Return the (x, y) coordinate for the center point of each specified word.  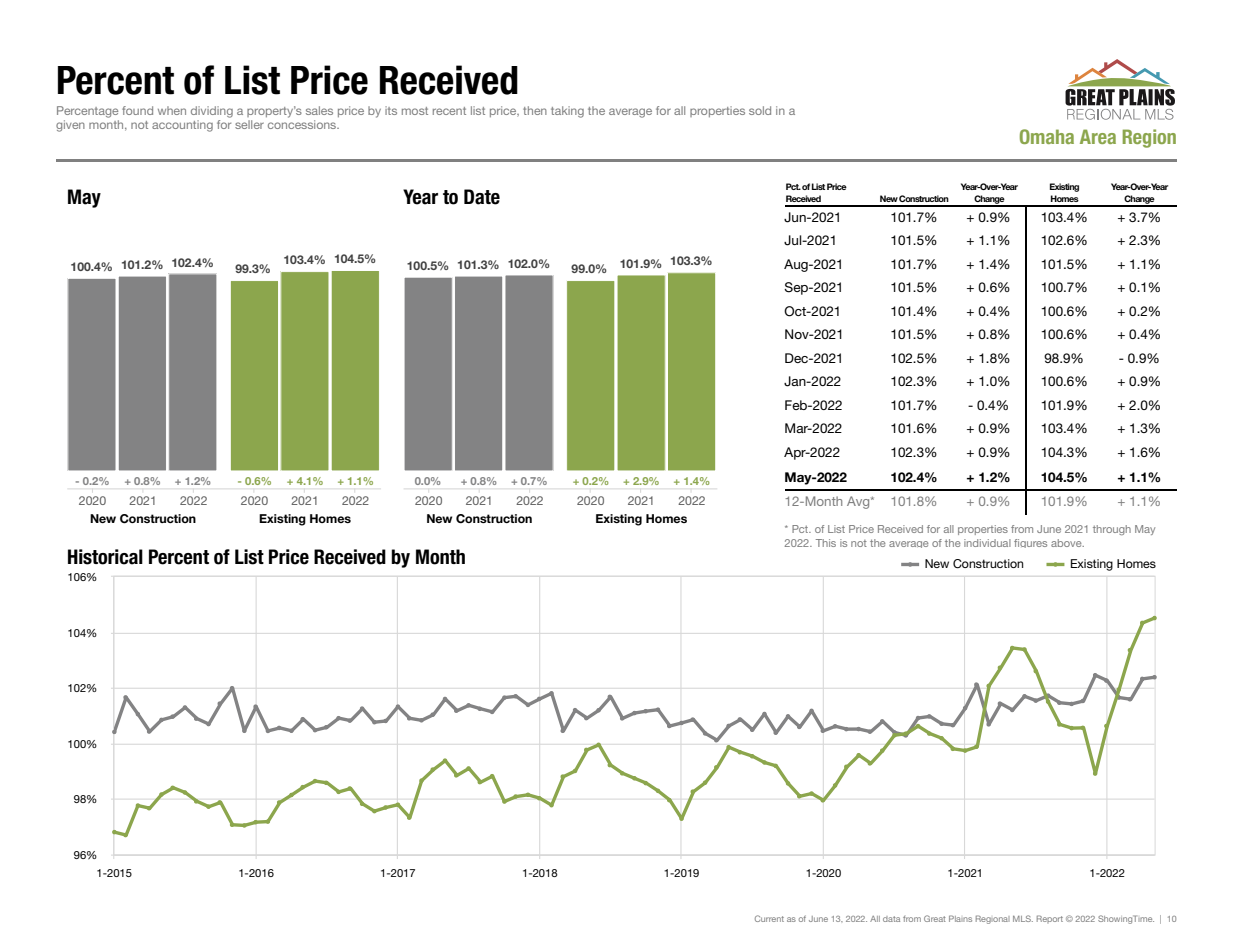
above (1067, 543)
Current (769, 918)
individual (987, 543)
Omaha (1047, 136)
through (1112, 530)
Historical (105, 557)
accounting (182, 126)
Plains (960, 918)
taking (567, 112)
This (826, 543)
